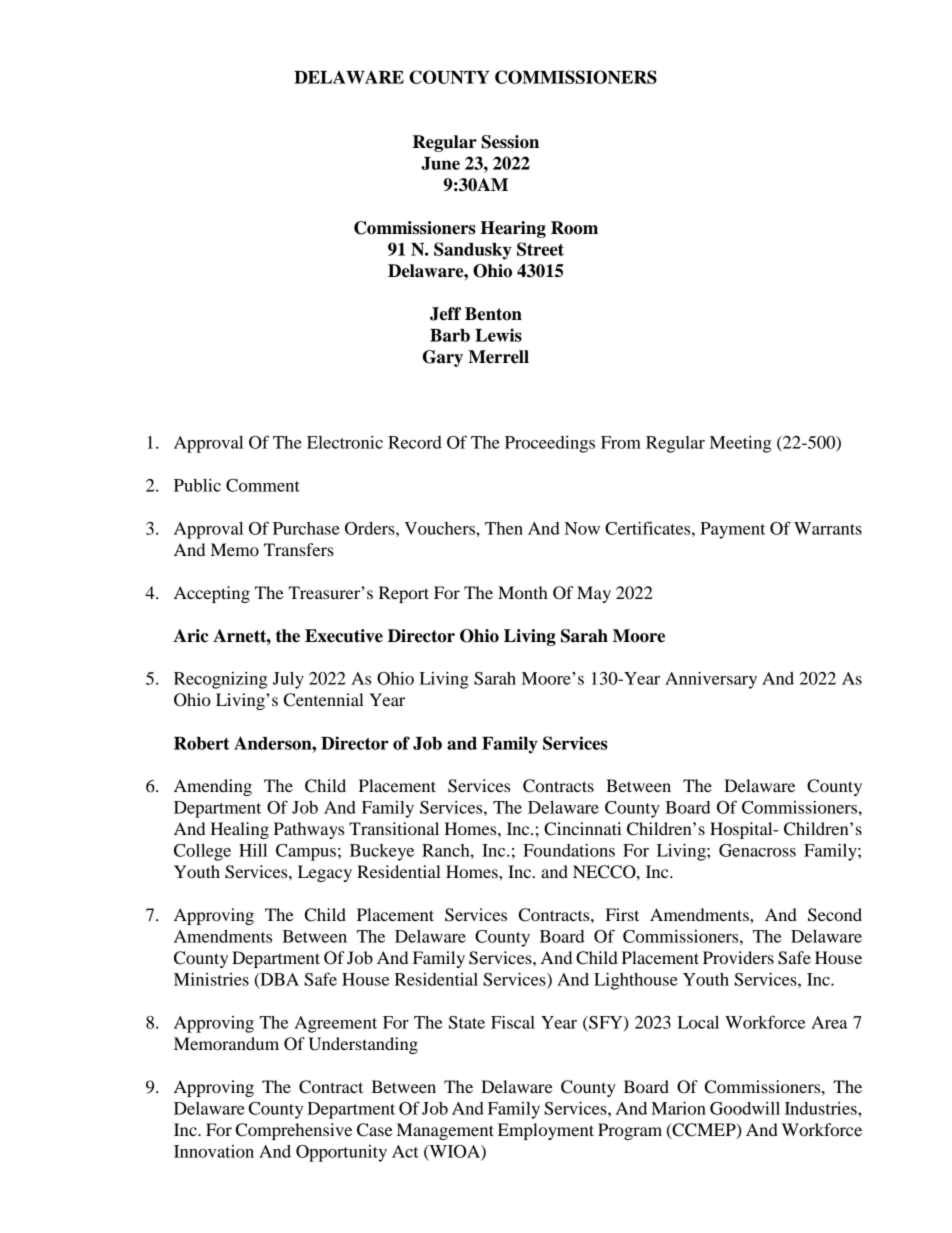 Image resolution: width=952 pixels, height=1233 pixels. I want to click on Month, so click(523, 592).
